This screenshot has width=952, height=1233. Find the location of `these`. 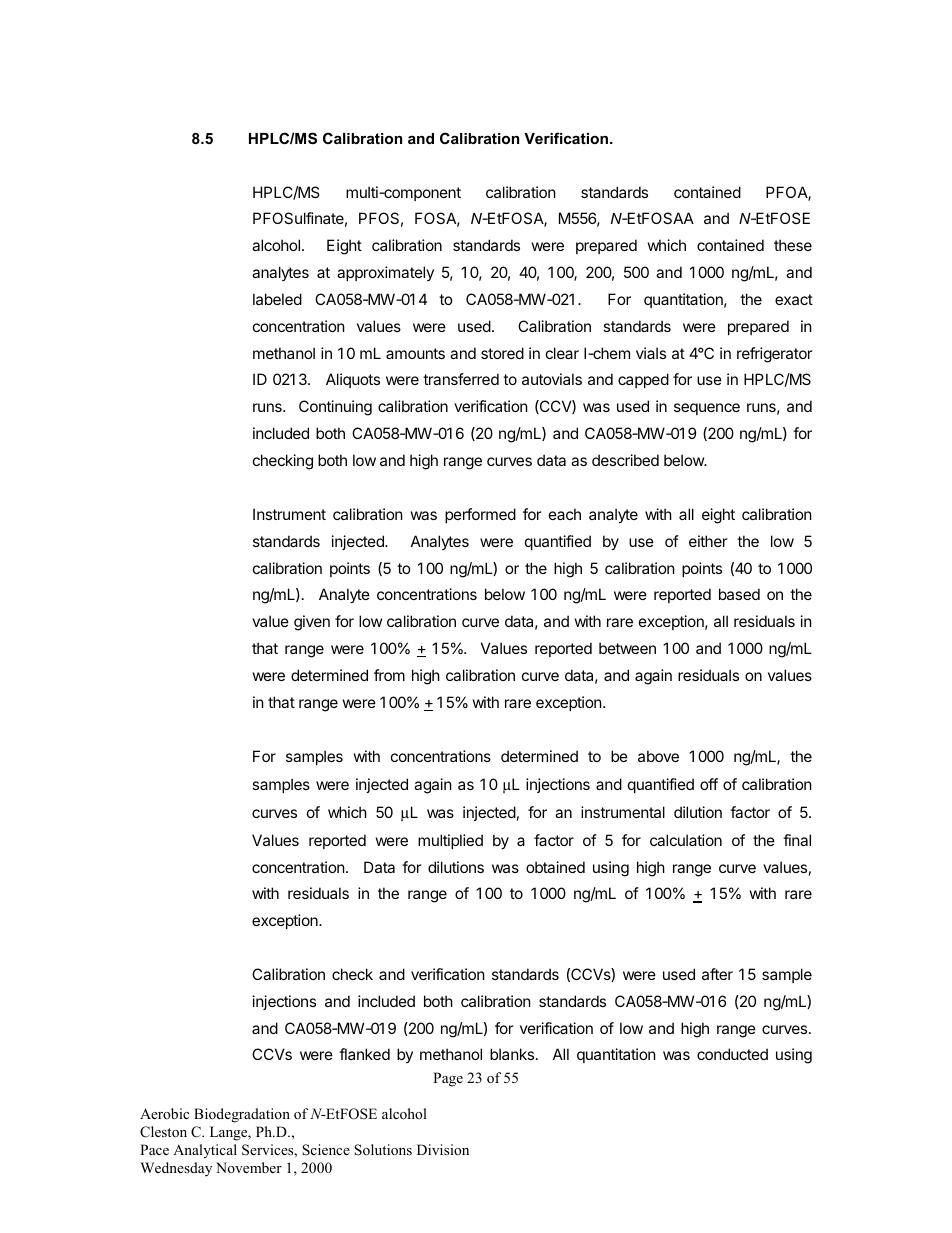

these is located at coordinates (793, 245).
